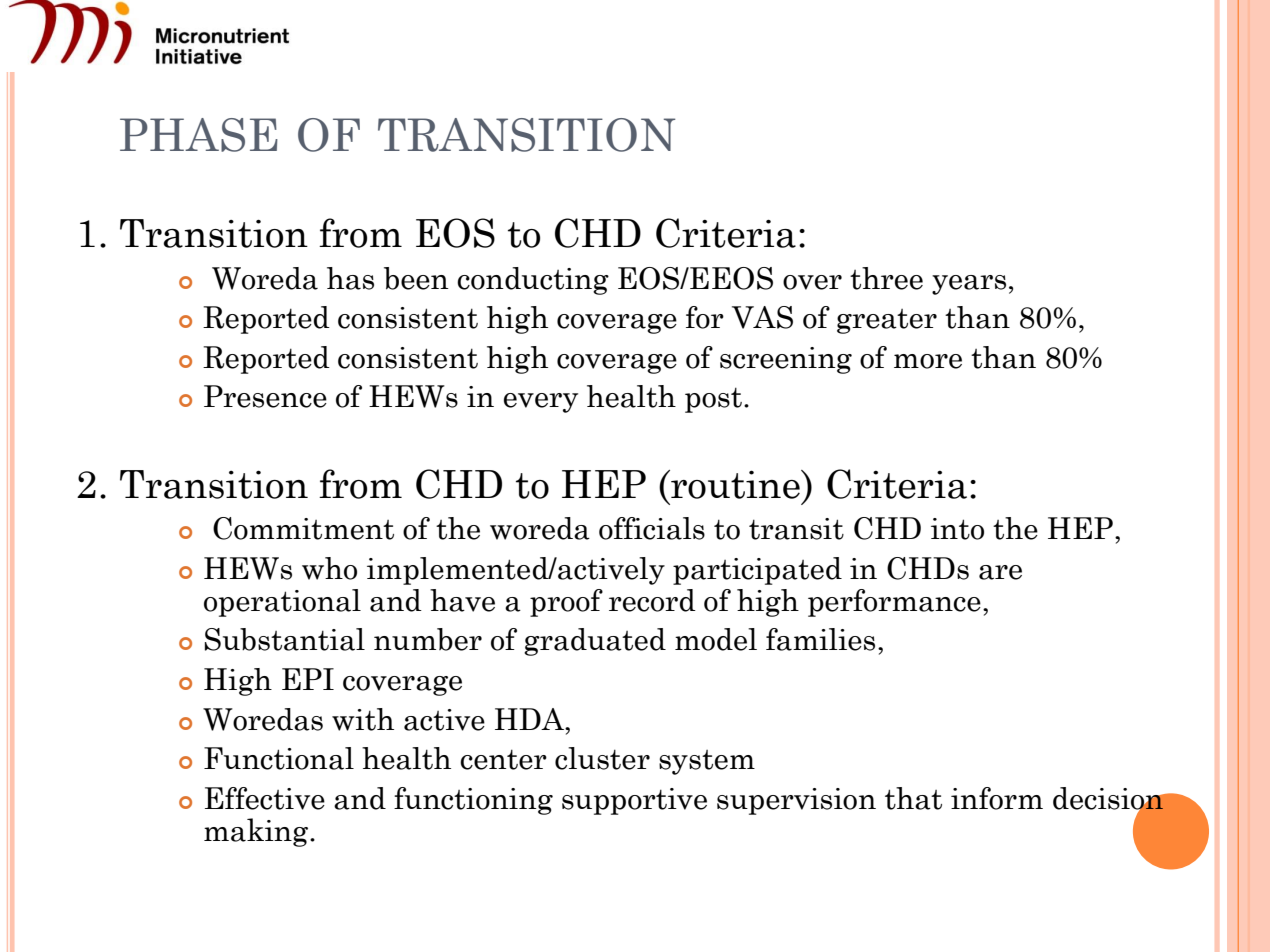  Describe the element at coordinates (265, 396) in the screenshot. I see `Presence` at that location.
